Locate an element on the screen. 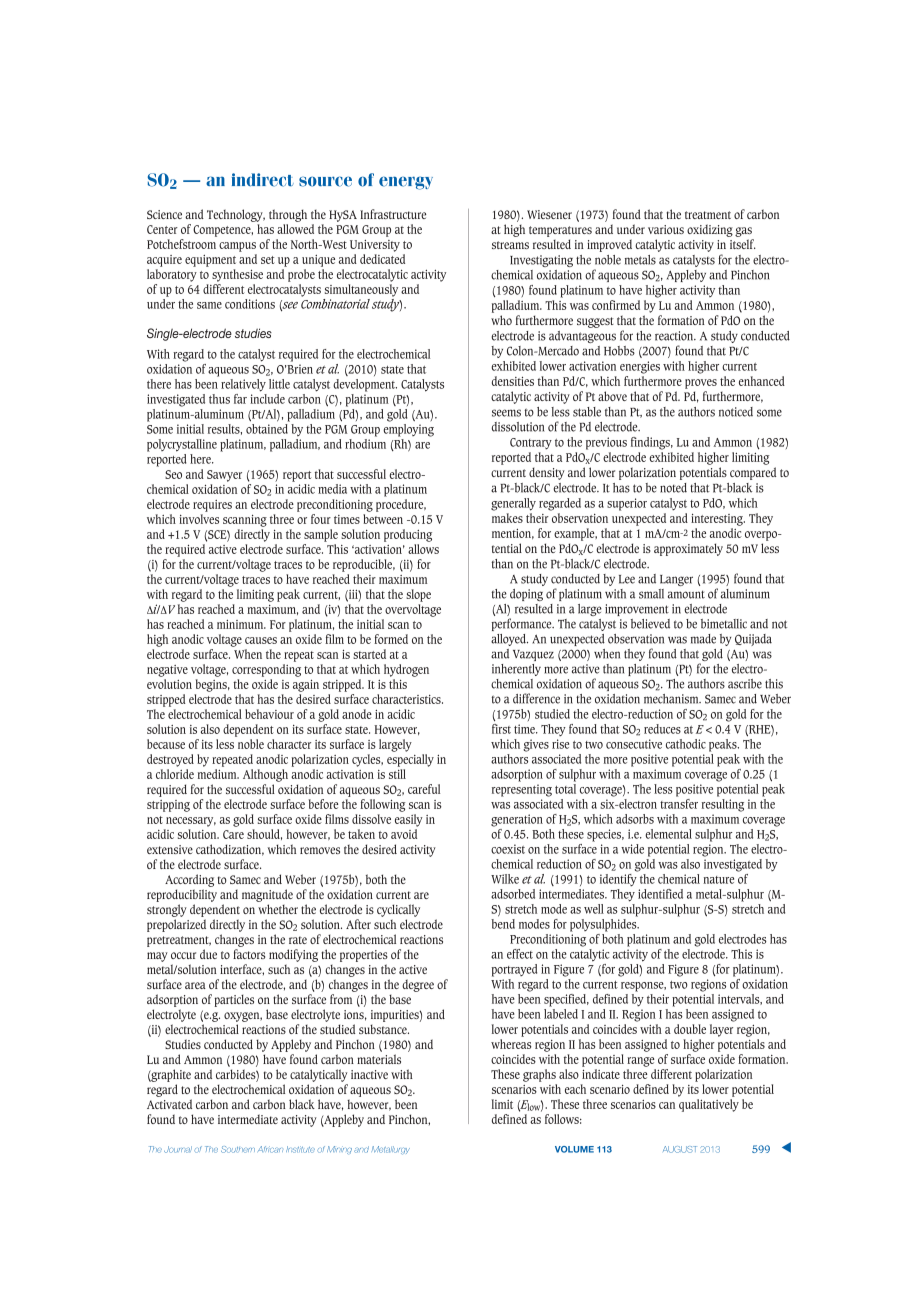  cathodic is located at coordinates (686, 744).
